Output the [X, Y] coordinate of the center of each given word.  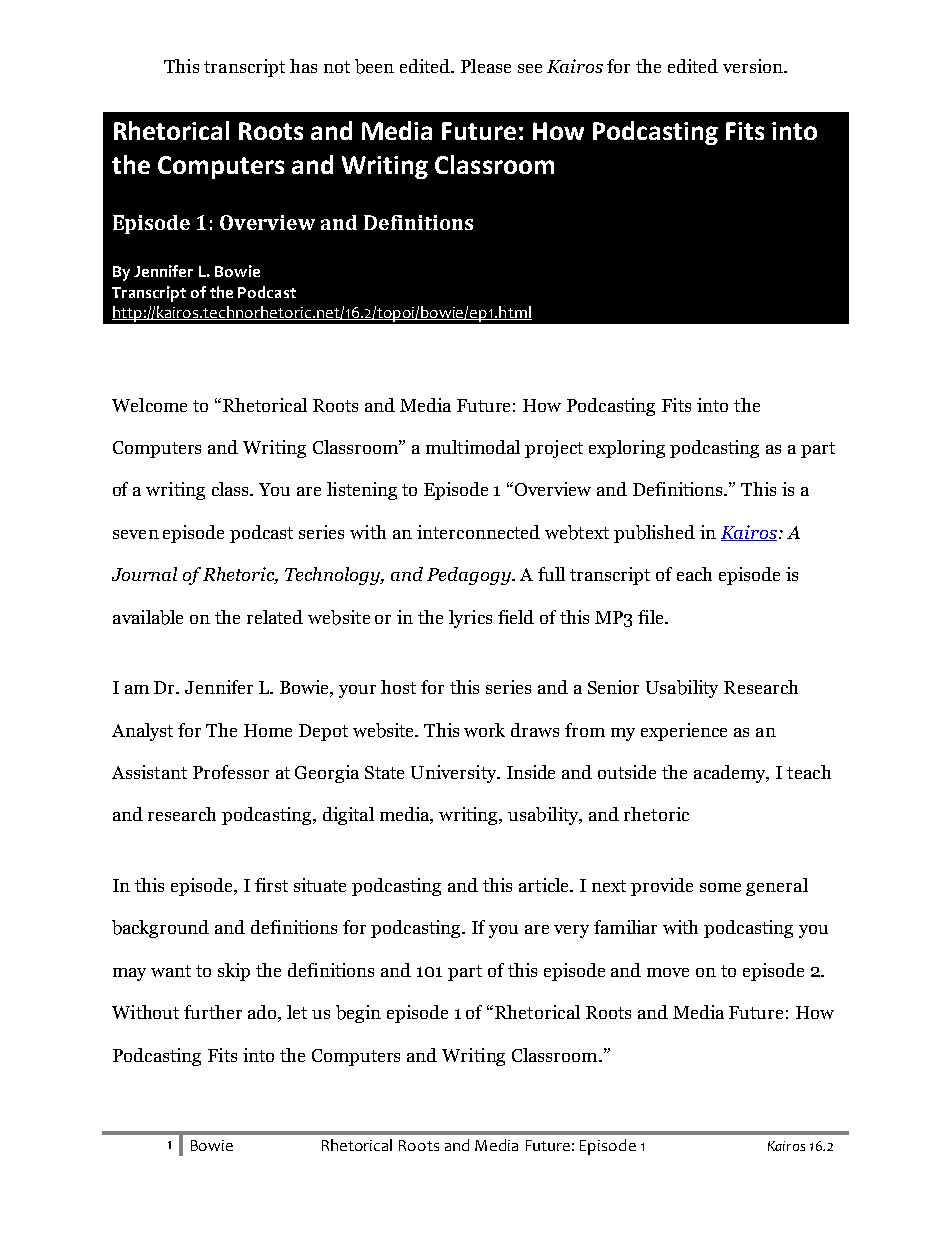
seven [136, 534]
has [303, 66]
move [668, 972]
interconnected [478, 532]
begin [358, 1014]
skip [234, 972]
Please [486, 66]
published [654, 534]
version [754, 66]
